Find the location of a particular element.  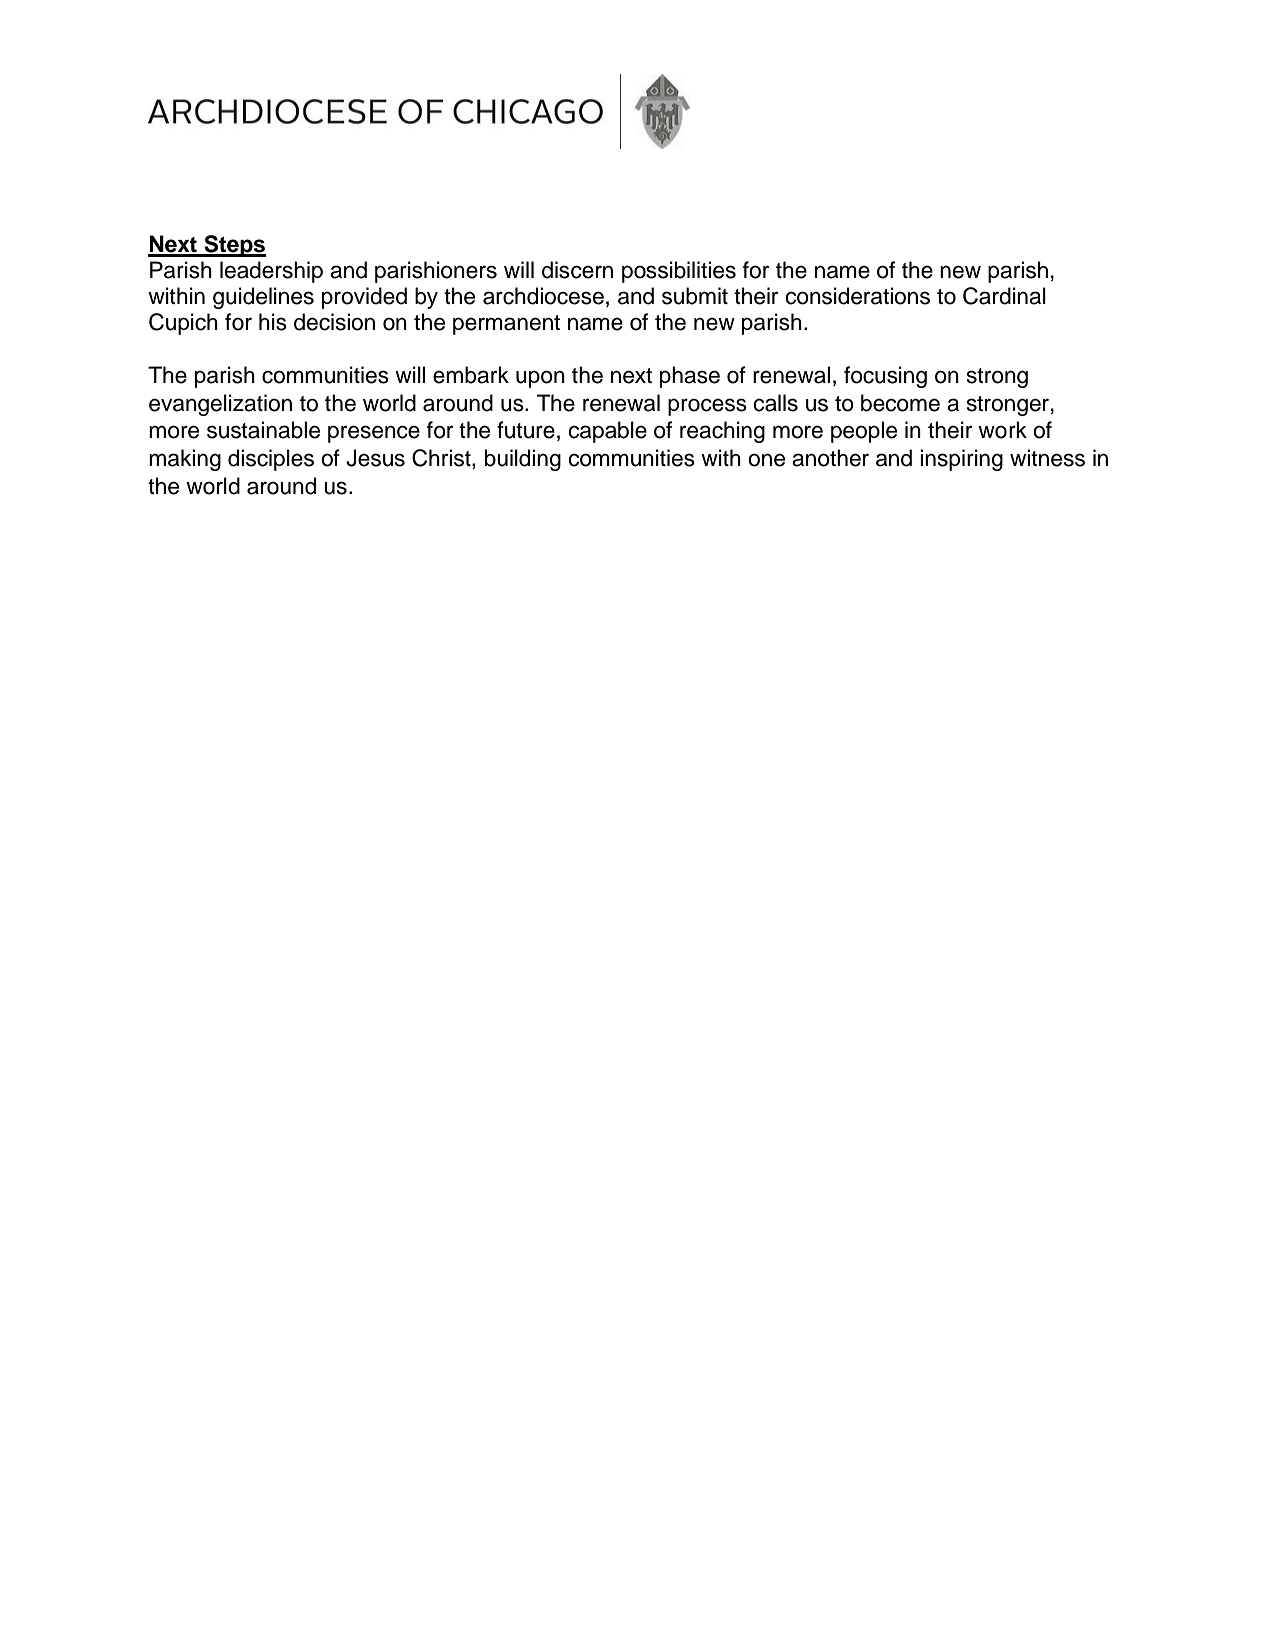

inspiring is located at coordinates (961, 460).
